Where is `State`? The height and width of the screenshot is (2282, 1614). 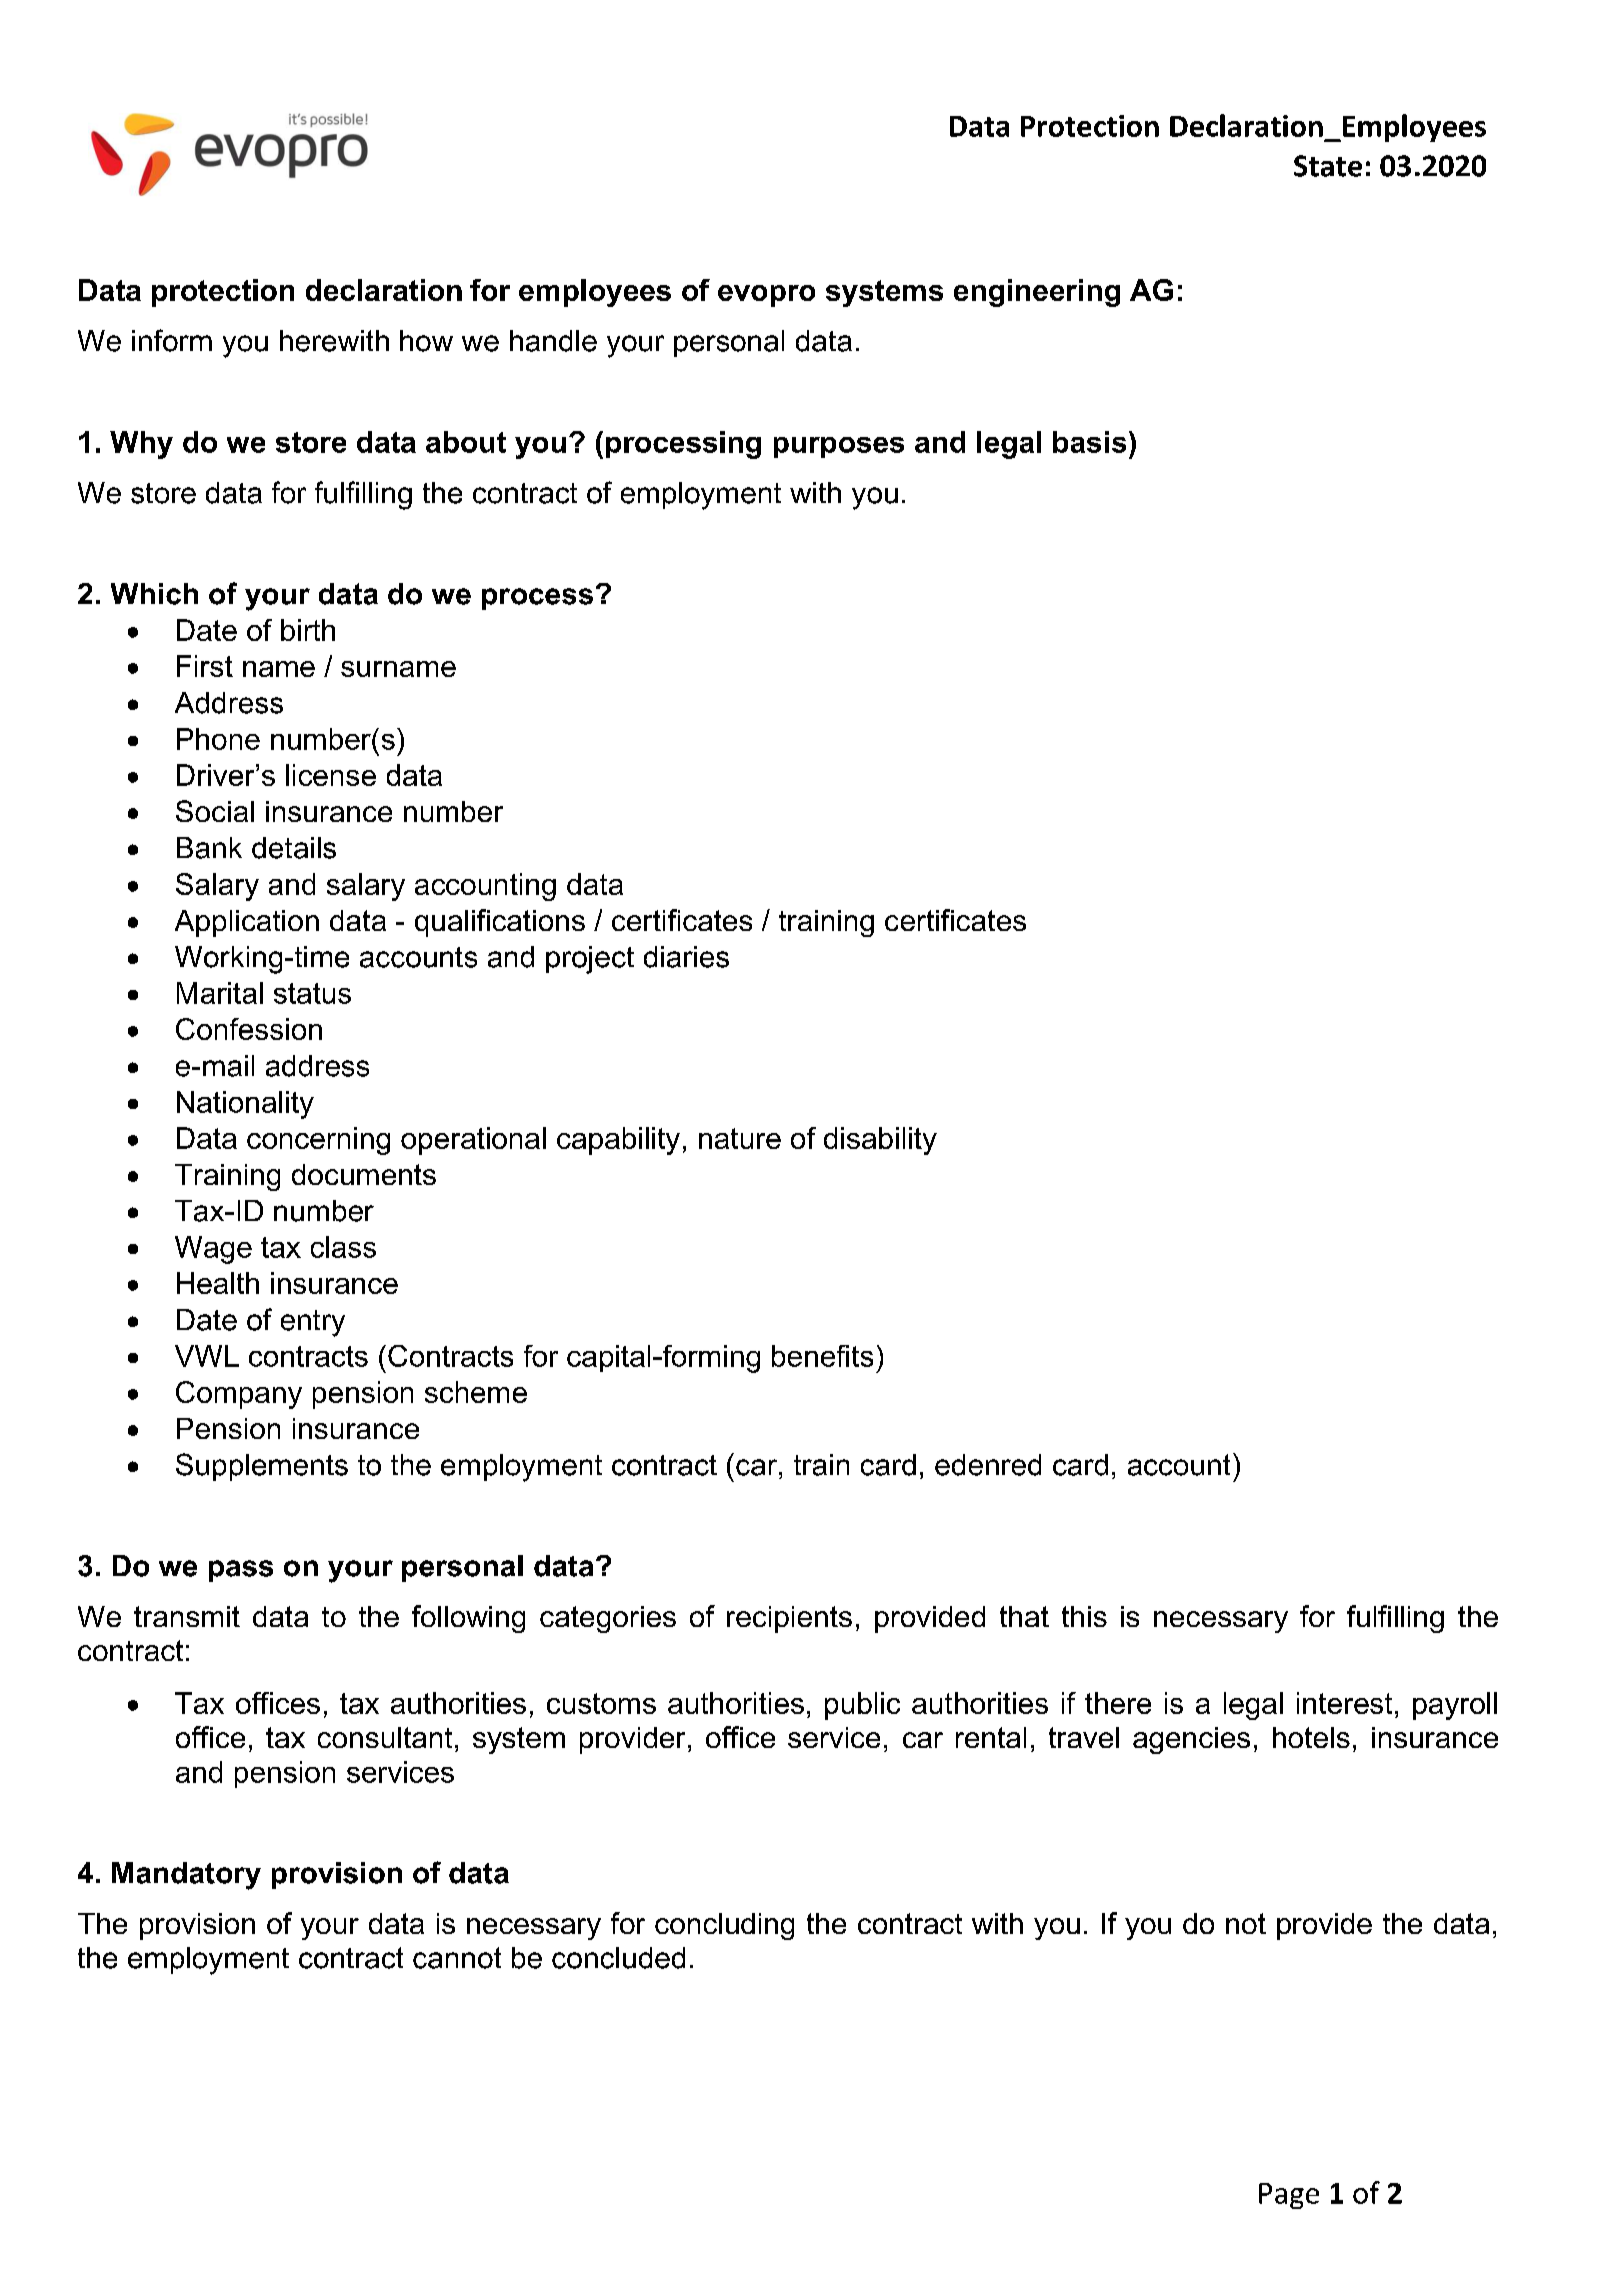
State is located at coordinates (1328, 166).
